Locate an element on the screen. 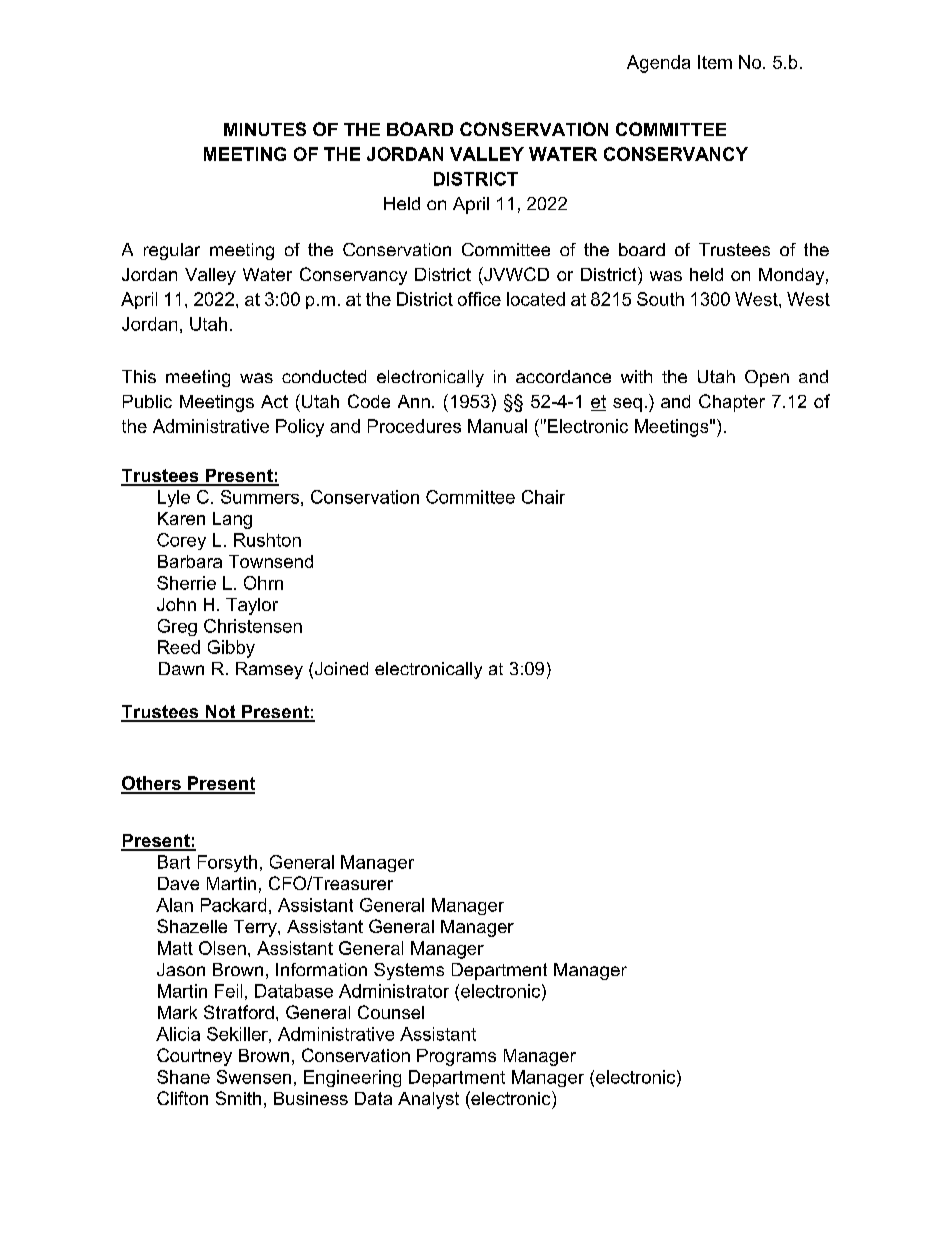  Item is located at coordinates (715, 62).
